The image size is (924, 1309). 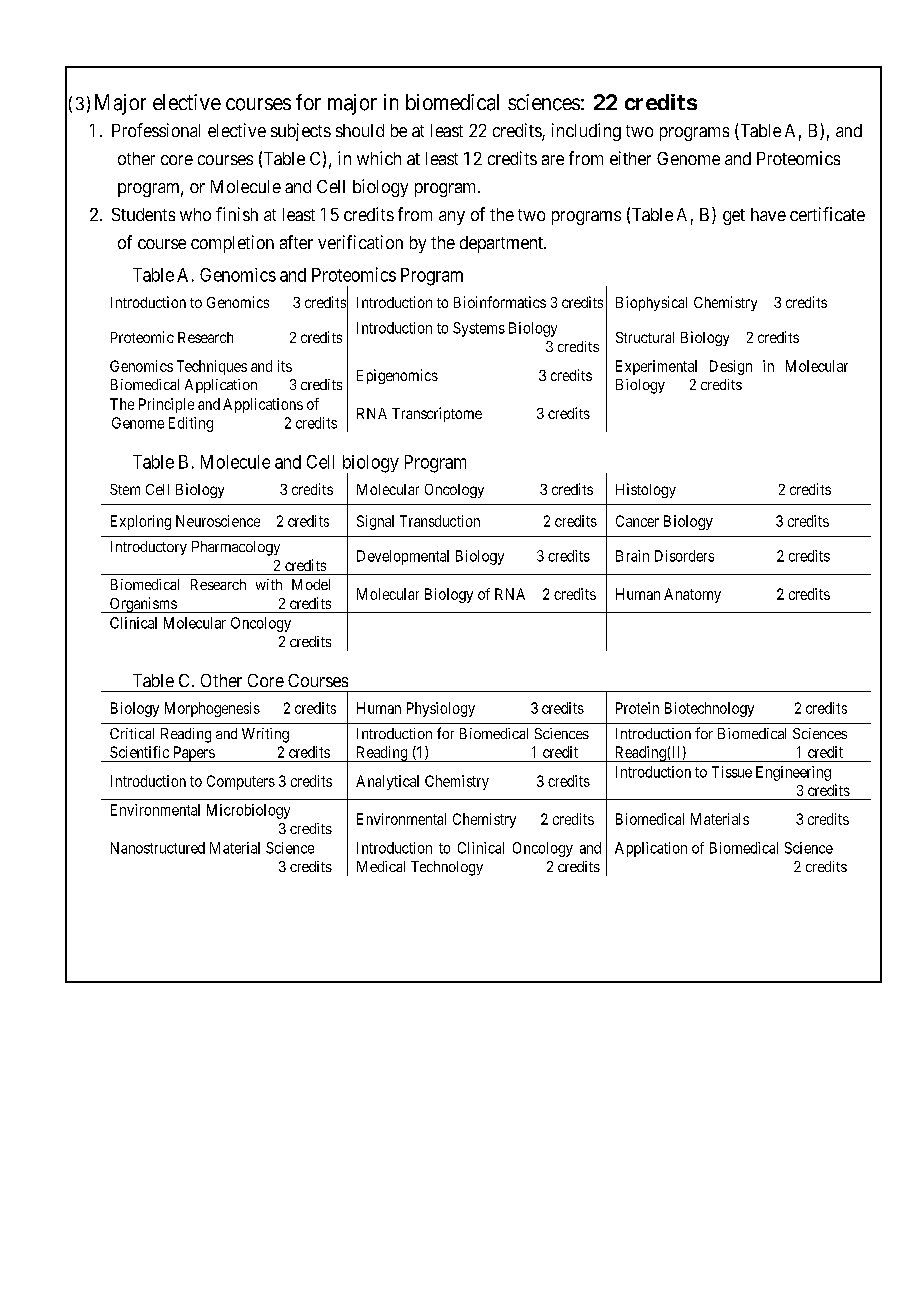 What do you see at coordinates (212, 367) in the document?
I see `Techniques` at bounding box center [212, 367].
